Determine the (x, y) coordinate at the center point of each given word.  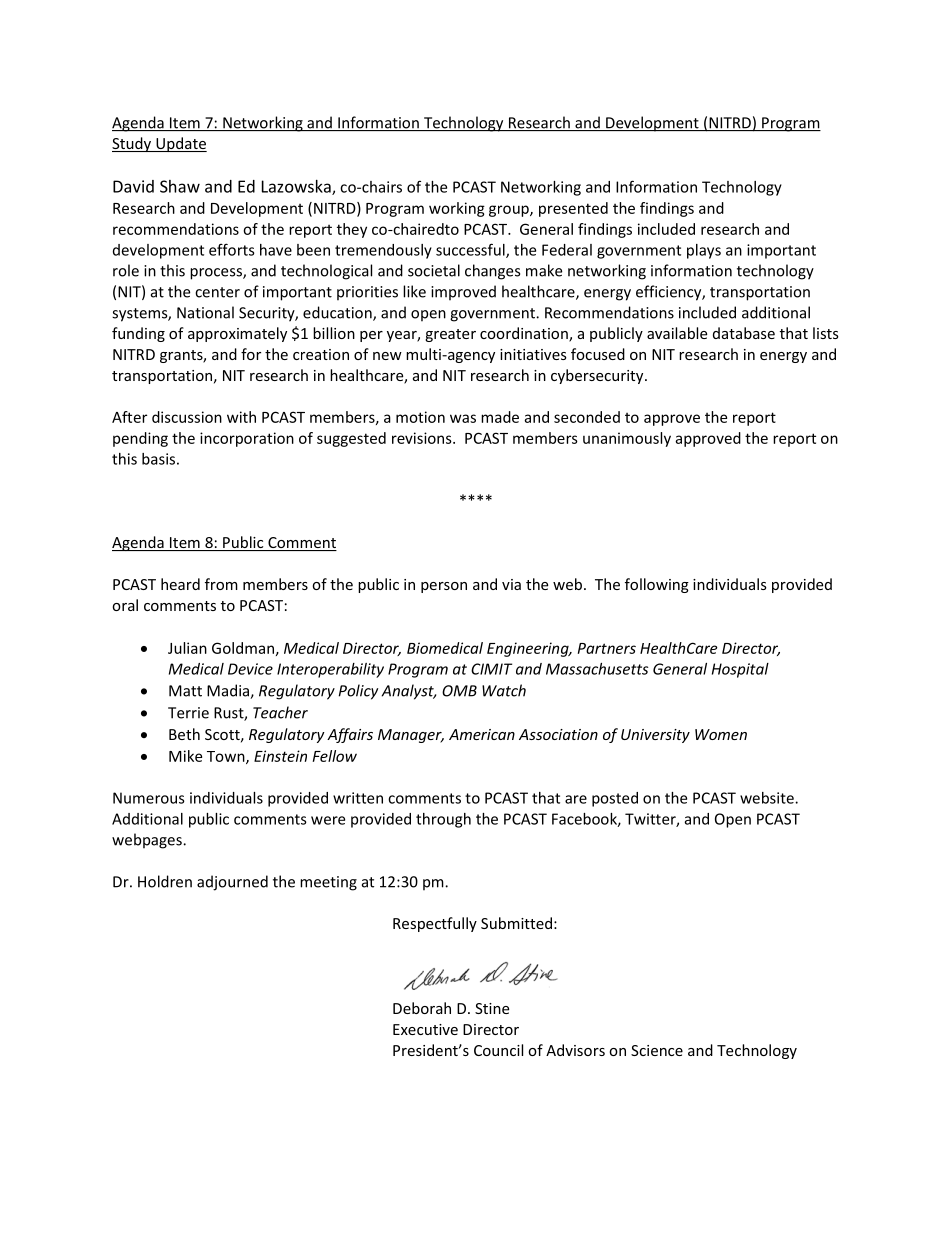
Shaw (180, 186)
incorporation (247, 439)
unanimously (627, 439)
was (463, 418)
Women (721, 734)
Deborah (422, 1008)
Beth (184, 734)
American (482, 734)
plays (704, 251)
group (510, 211)
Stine (492, 1008)
